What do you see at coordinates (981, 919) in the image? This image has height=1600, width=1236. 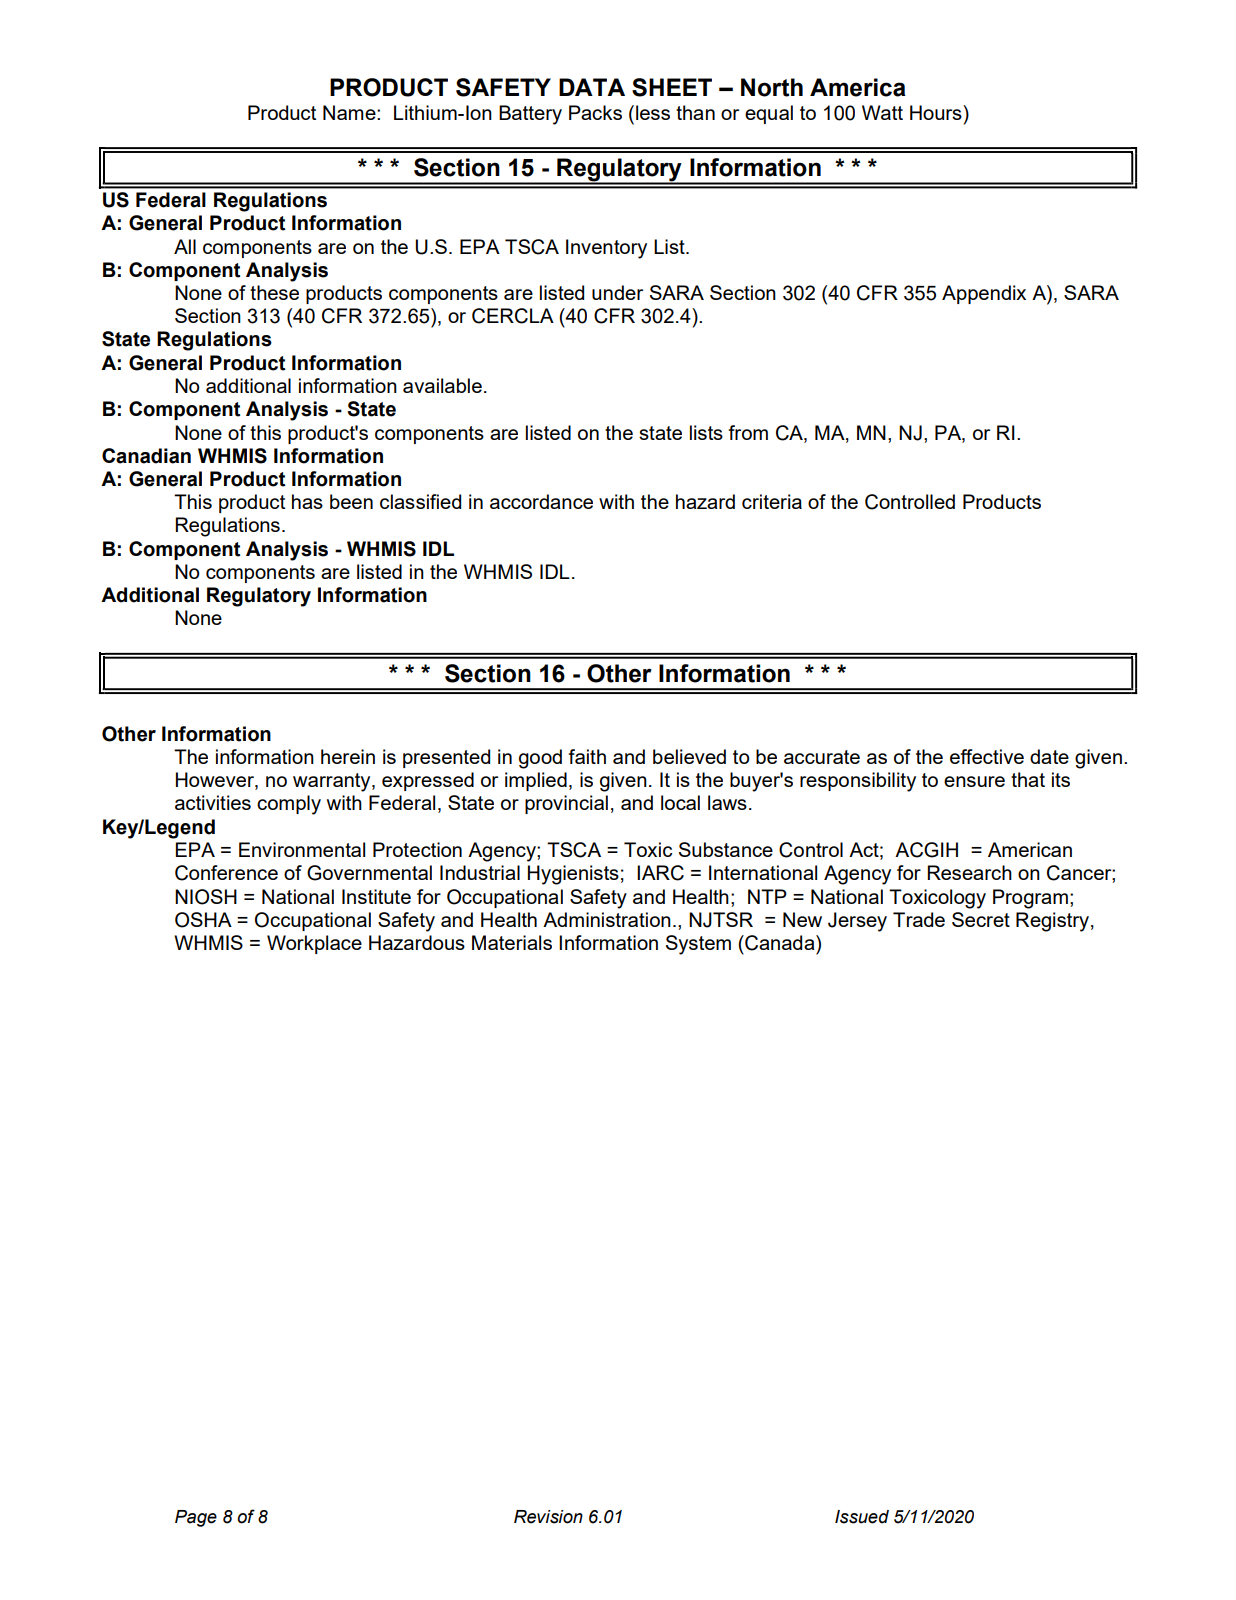 I see `Secret` at bounding box center [981, 919].
